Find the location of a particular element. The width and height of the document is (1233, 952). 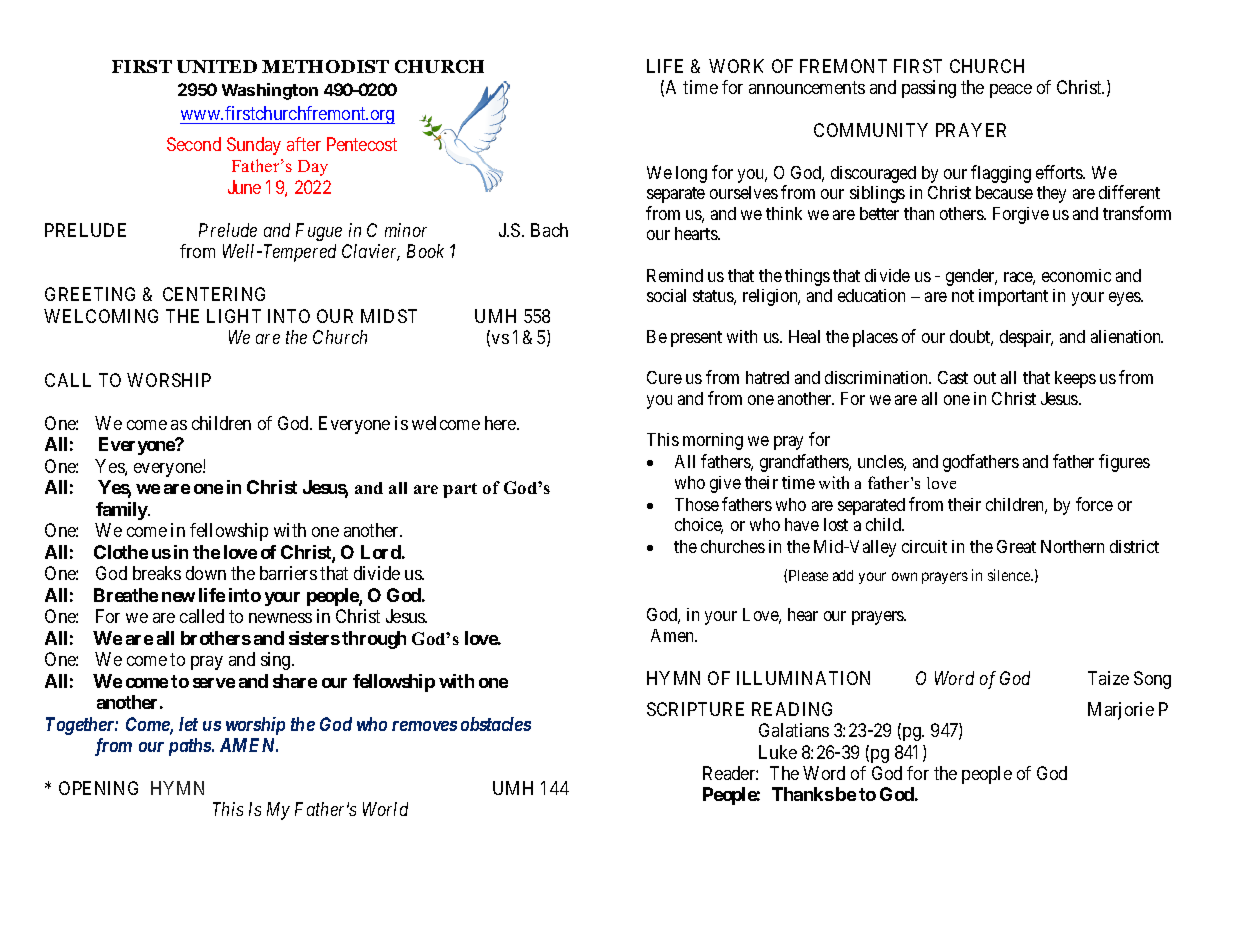

social is located at coordinates (666, 295).
